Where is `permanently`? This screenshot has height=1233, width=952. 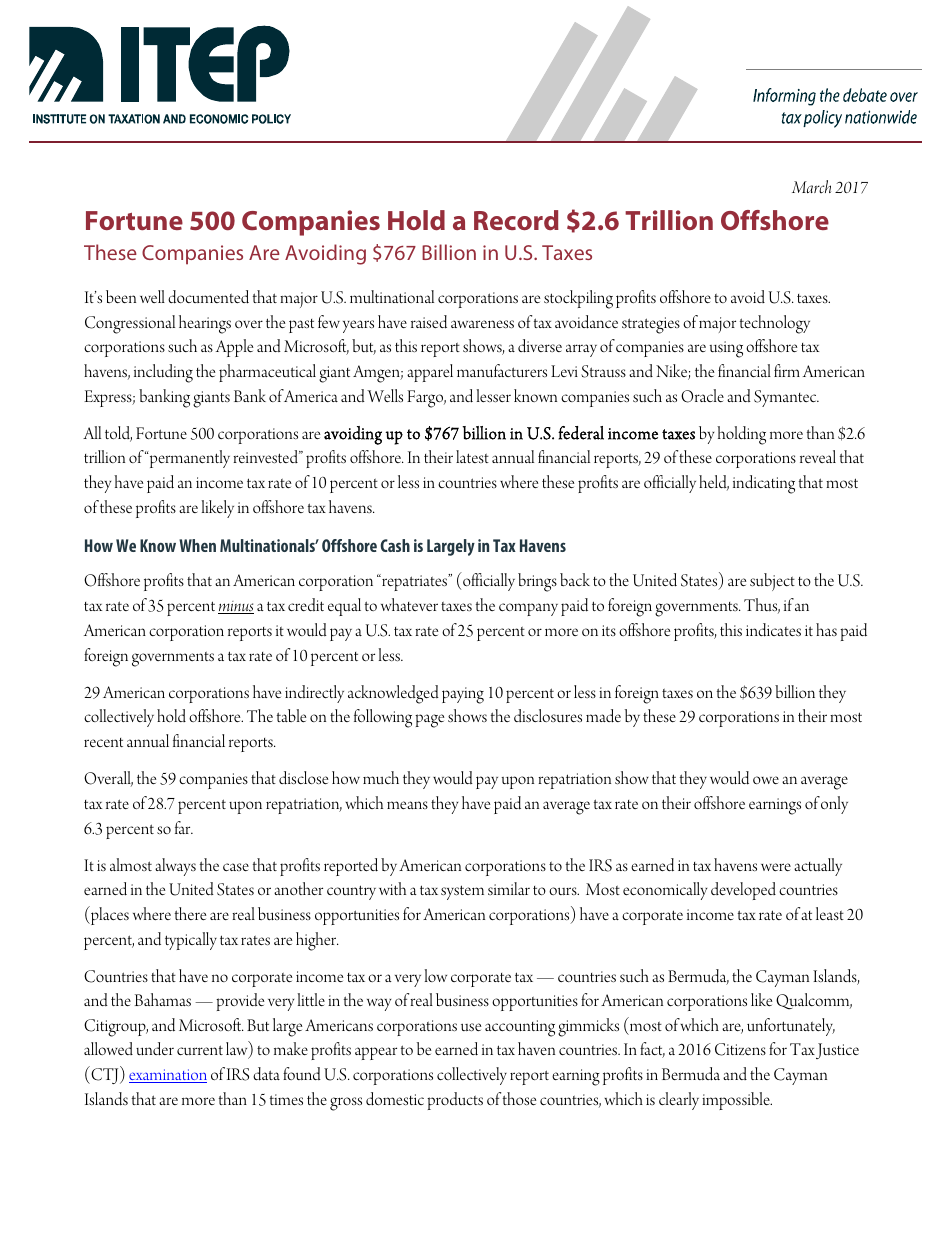
permanently is located at coordinates (188, 459).
